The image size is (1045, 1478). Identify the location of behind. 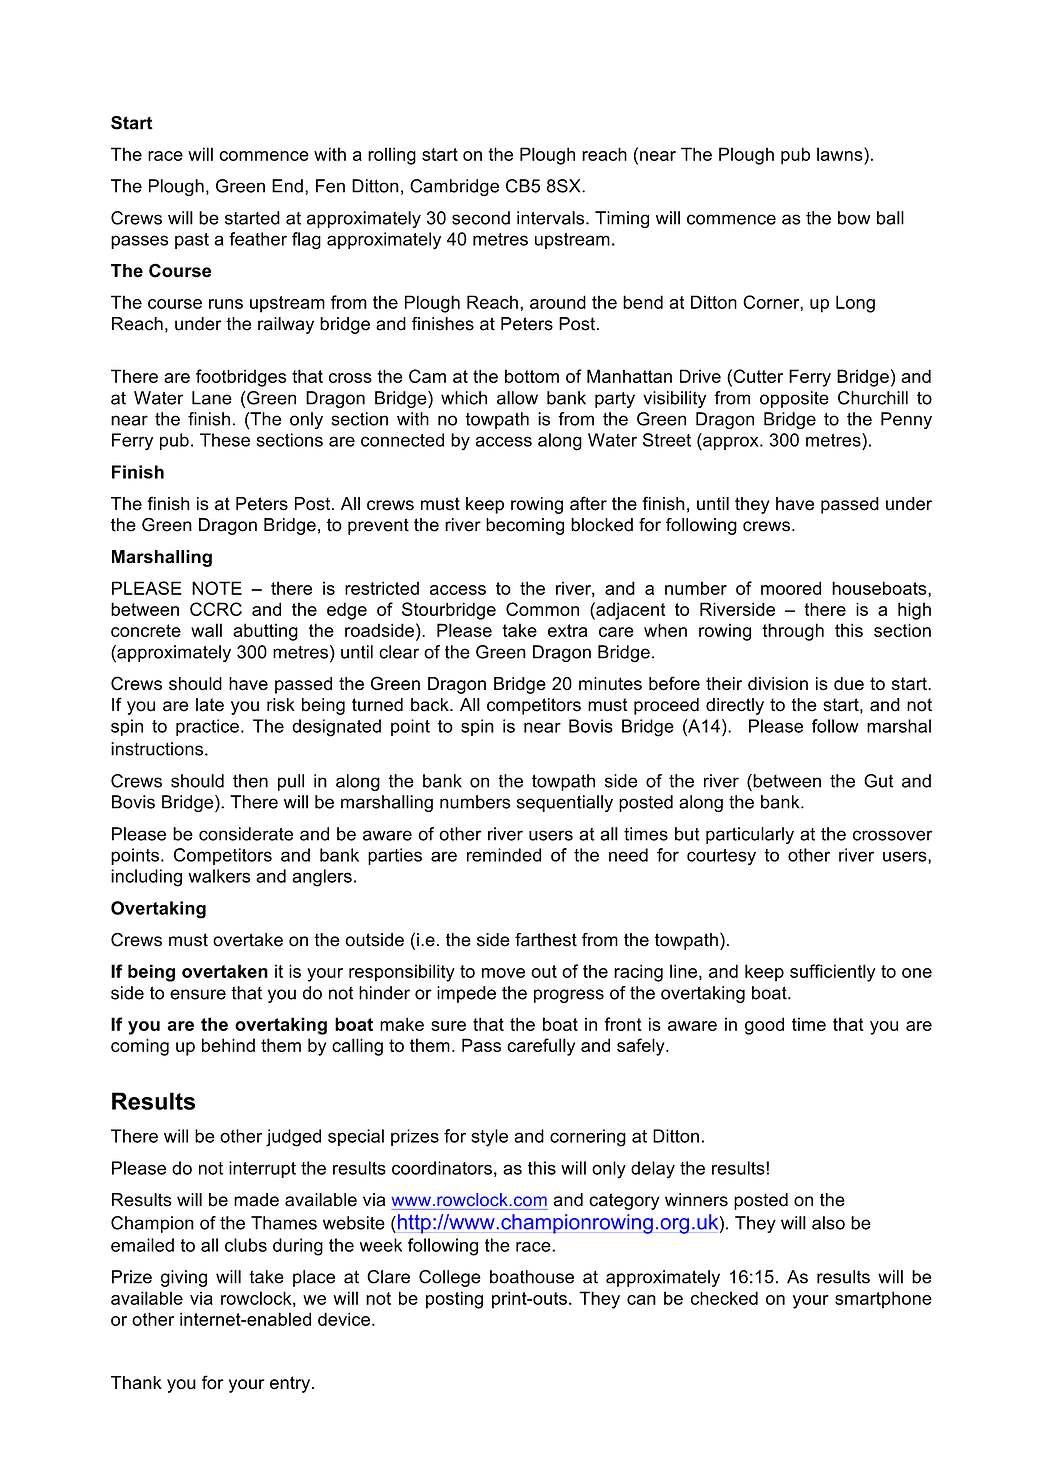
(228, 1045).
